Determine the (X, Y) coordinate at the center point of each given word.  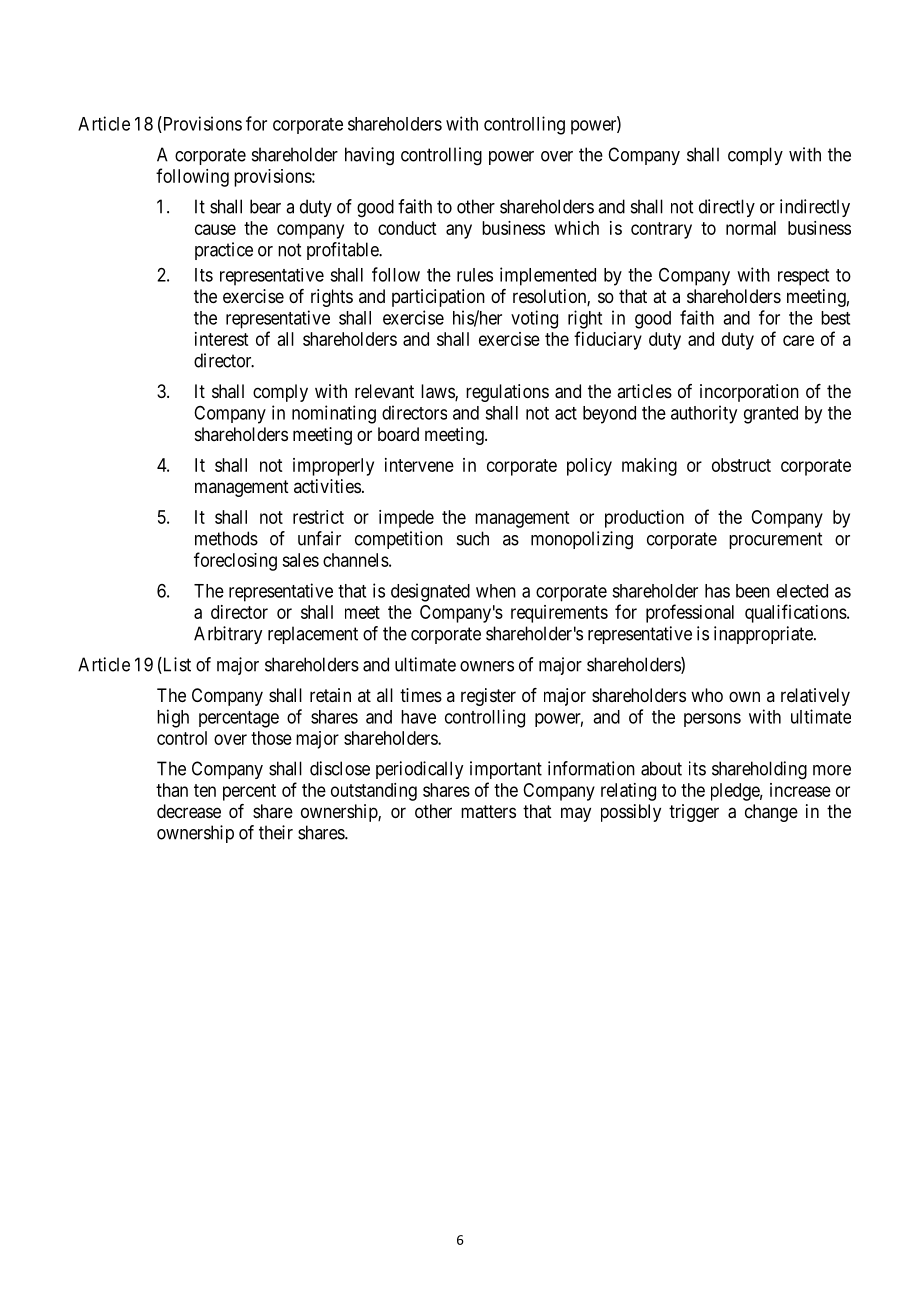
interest (221, 339)
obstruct (741, 465)
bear (265, 206)
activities (327, 486)
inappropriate (764, 635)
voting (534, 319)
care (798, 340)
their (276, 832)
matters (488, 811)
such (473, 538)
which (577, 228)
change (771, 813)
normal (751, 228)
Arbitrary (228, 635)
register (488, 697)
